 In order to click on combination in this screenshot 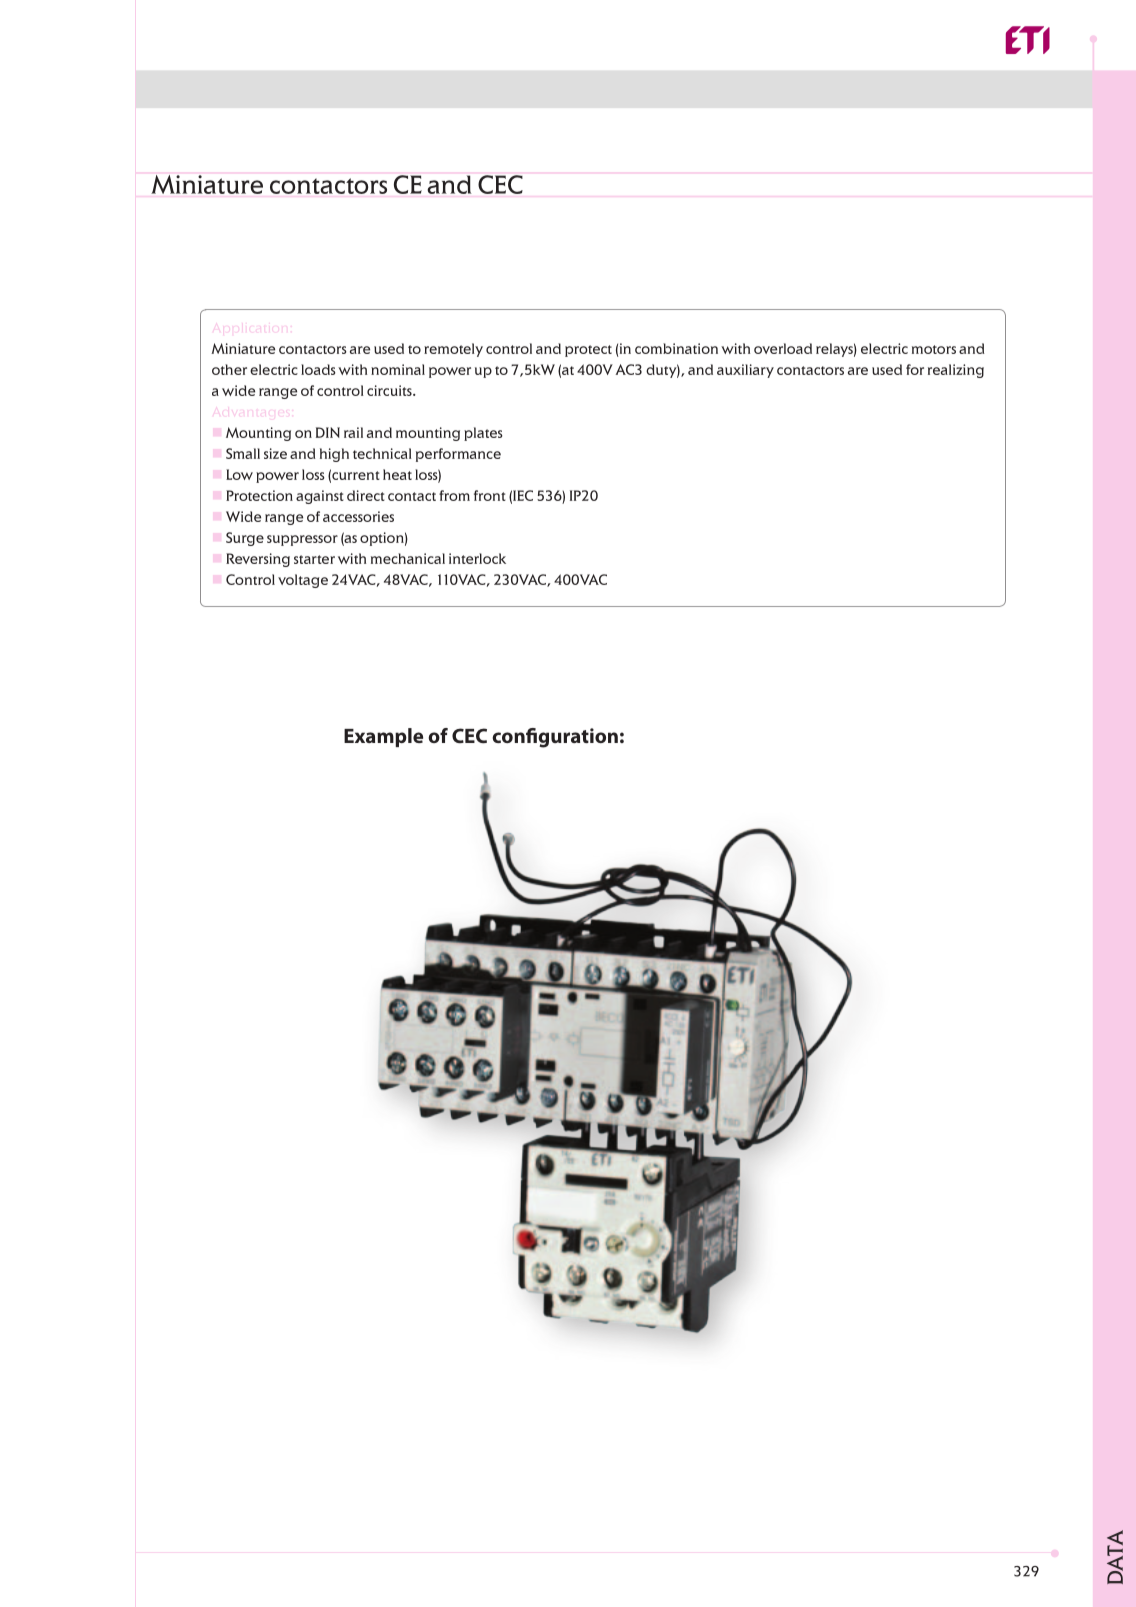, I will do `click(676, 348)`.
